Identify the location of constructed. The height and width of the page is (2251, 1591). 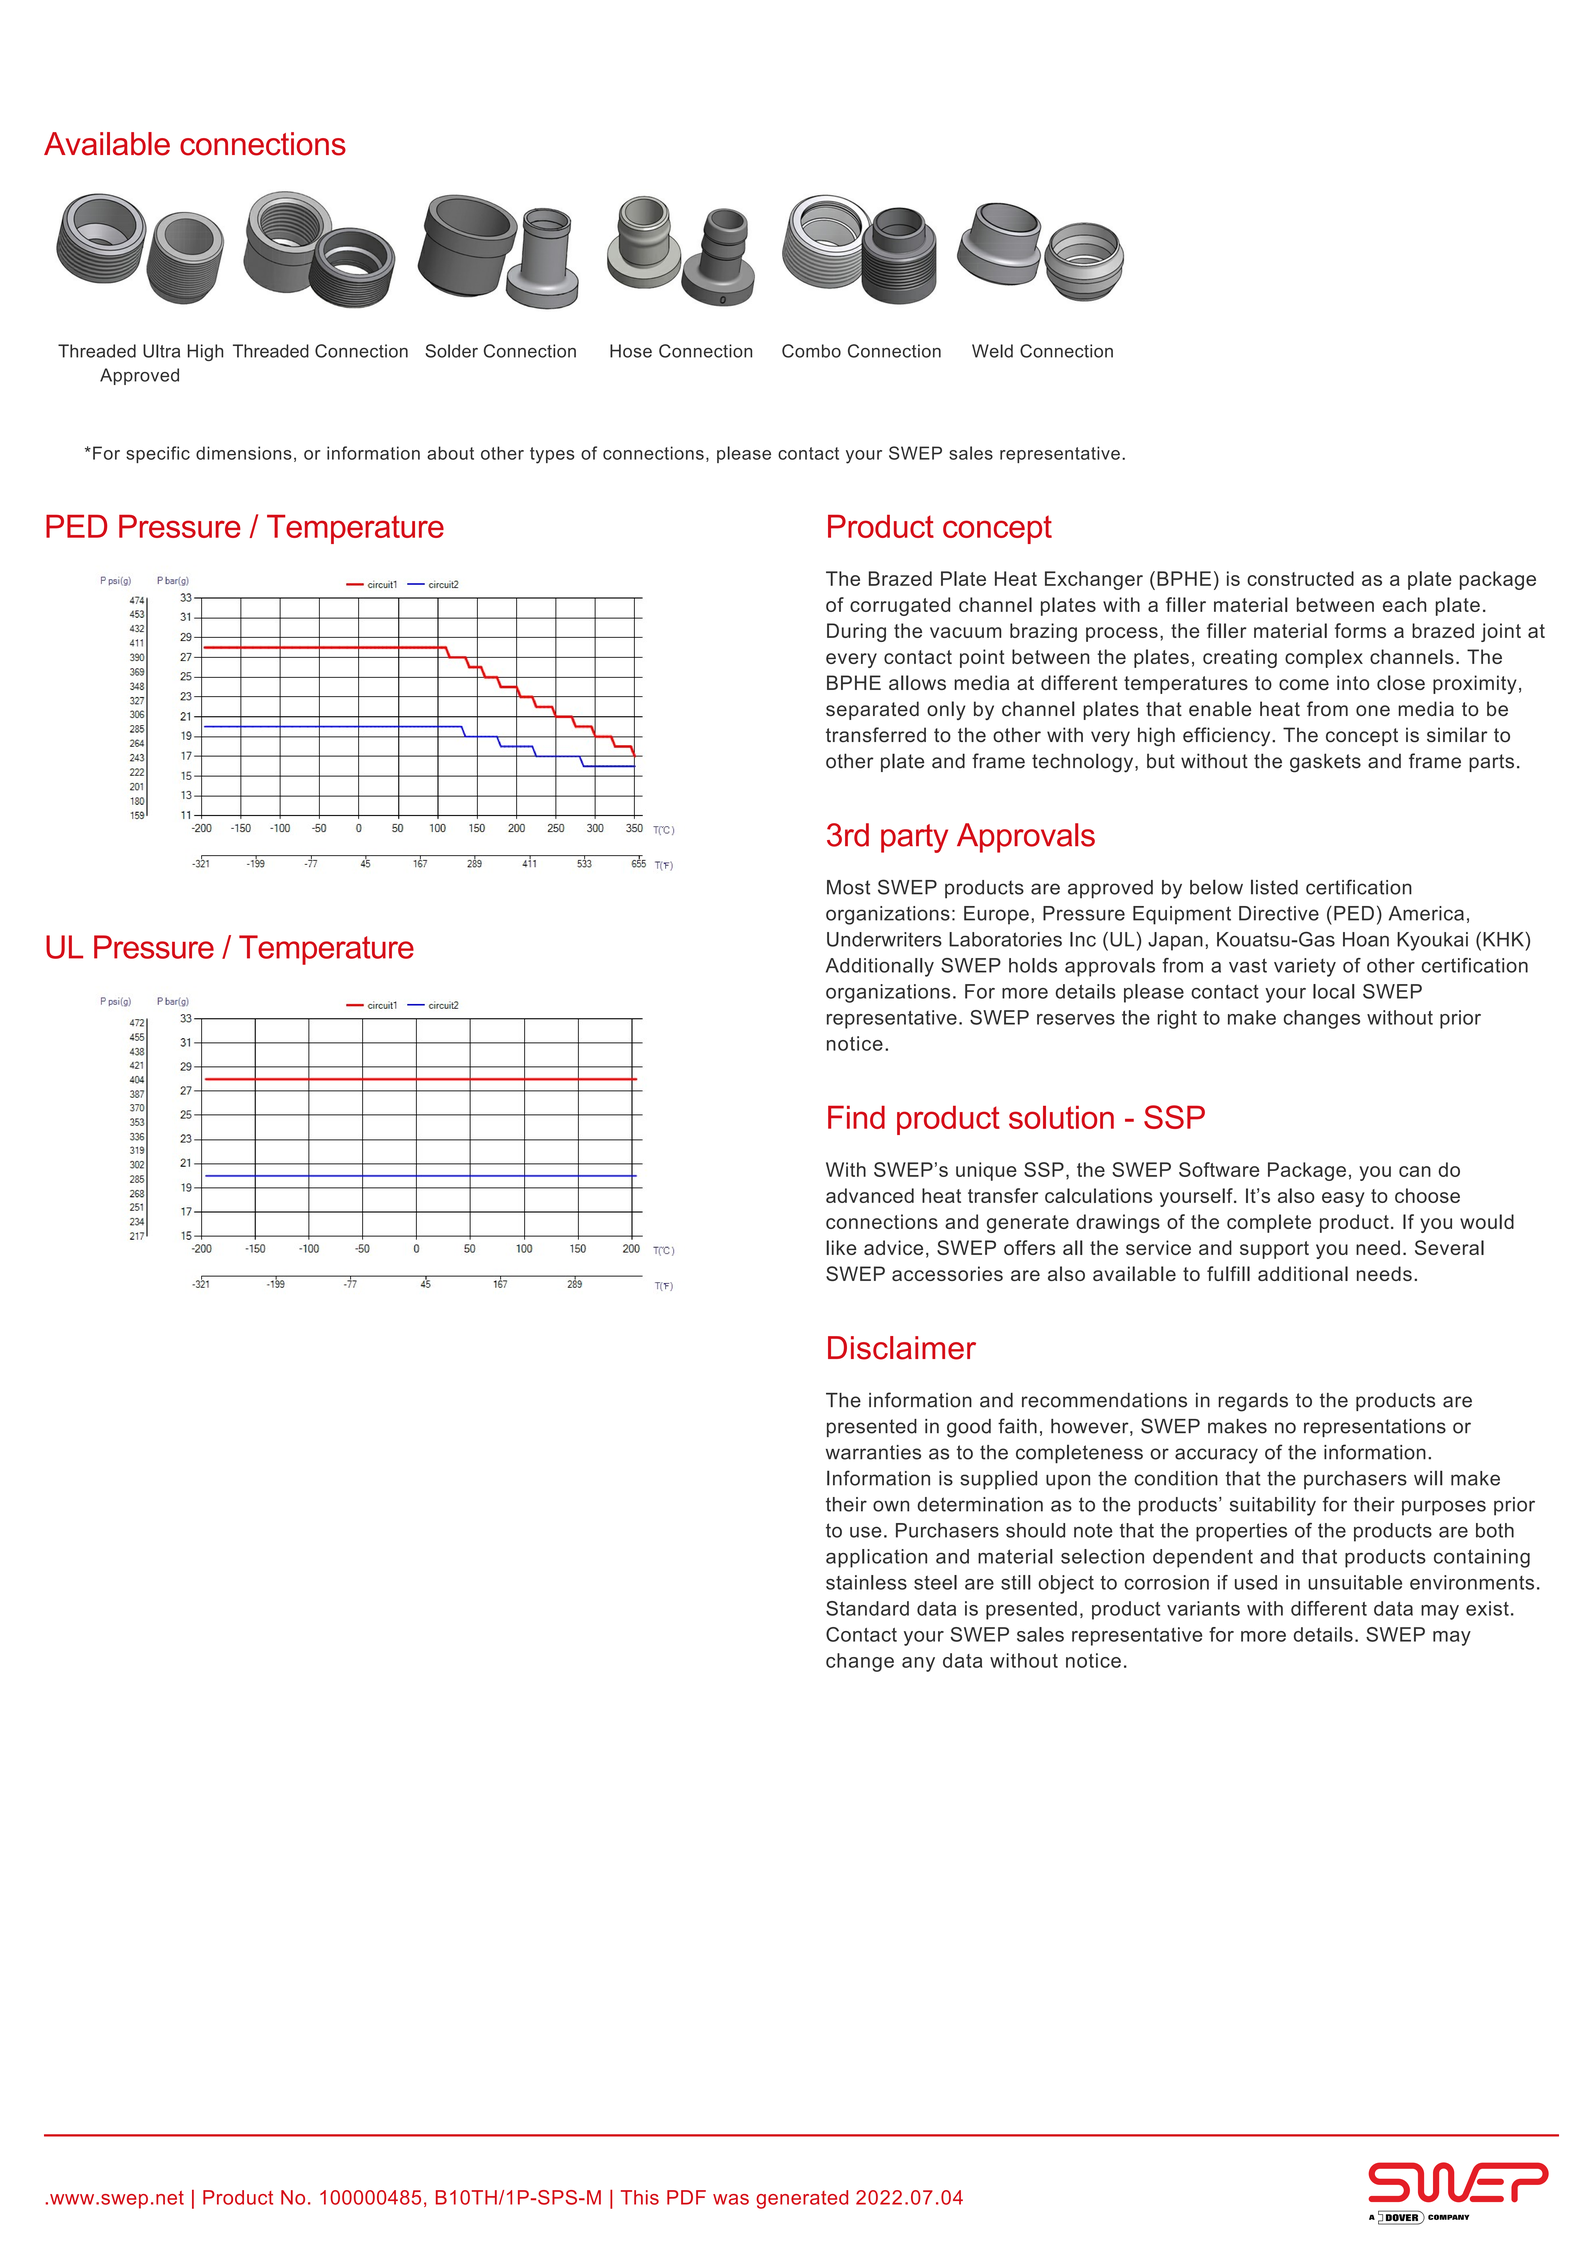
(1300, 578).
